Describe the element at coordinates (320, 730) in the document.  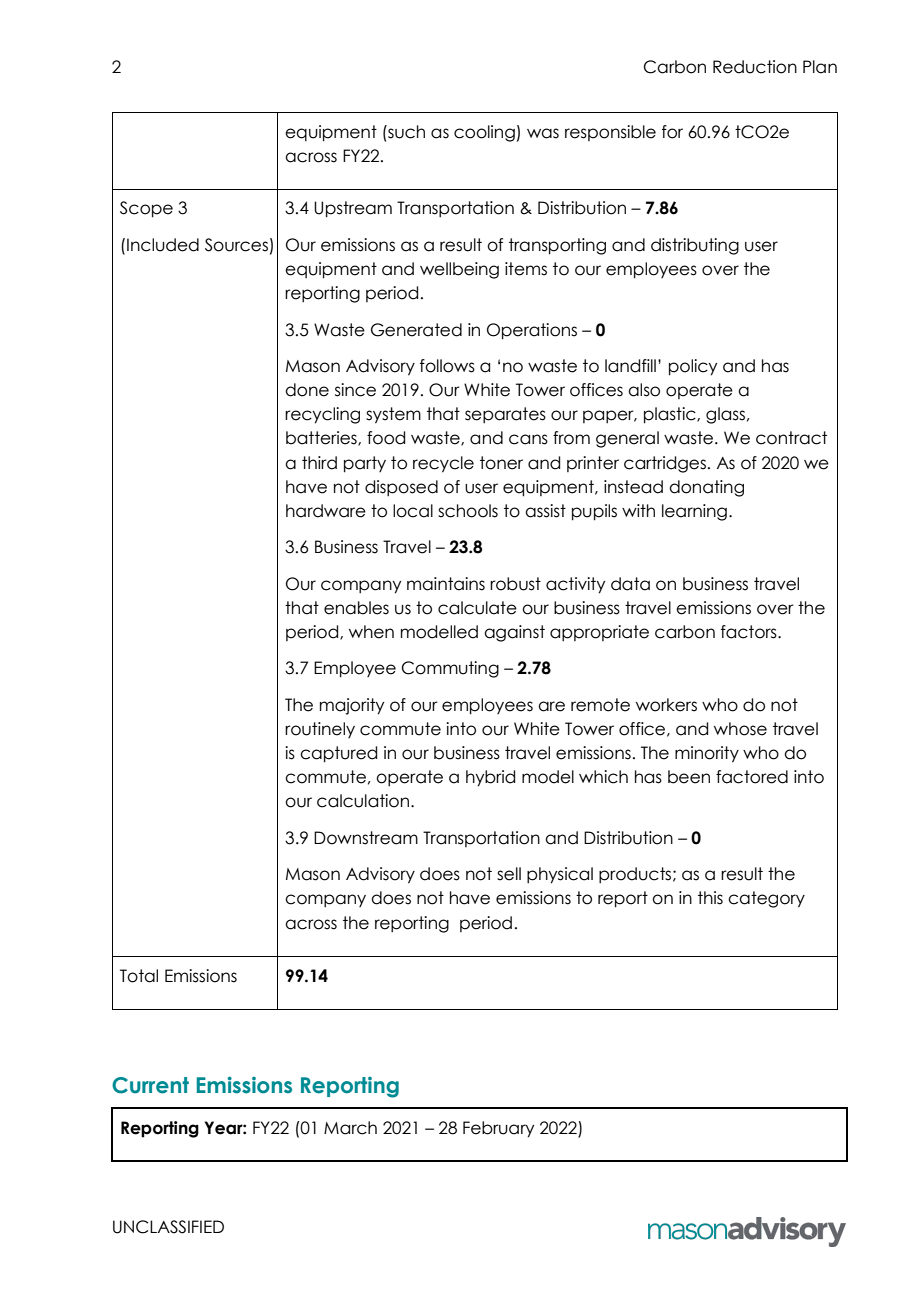
I see `routinely` at that location.
